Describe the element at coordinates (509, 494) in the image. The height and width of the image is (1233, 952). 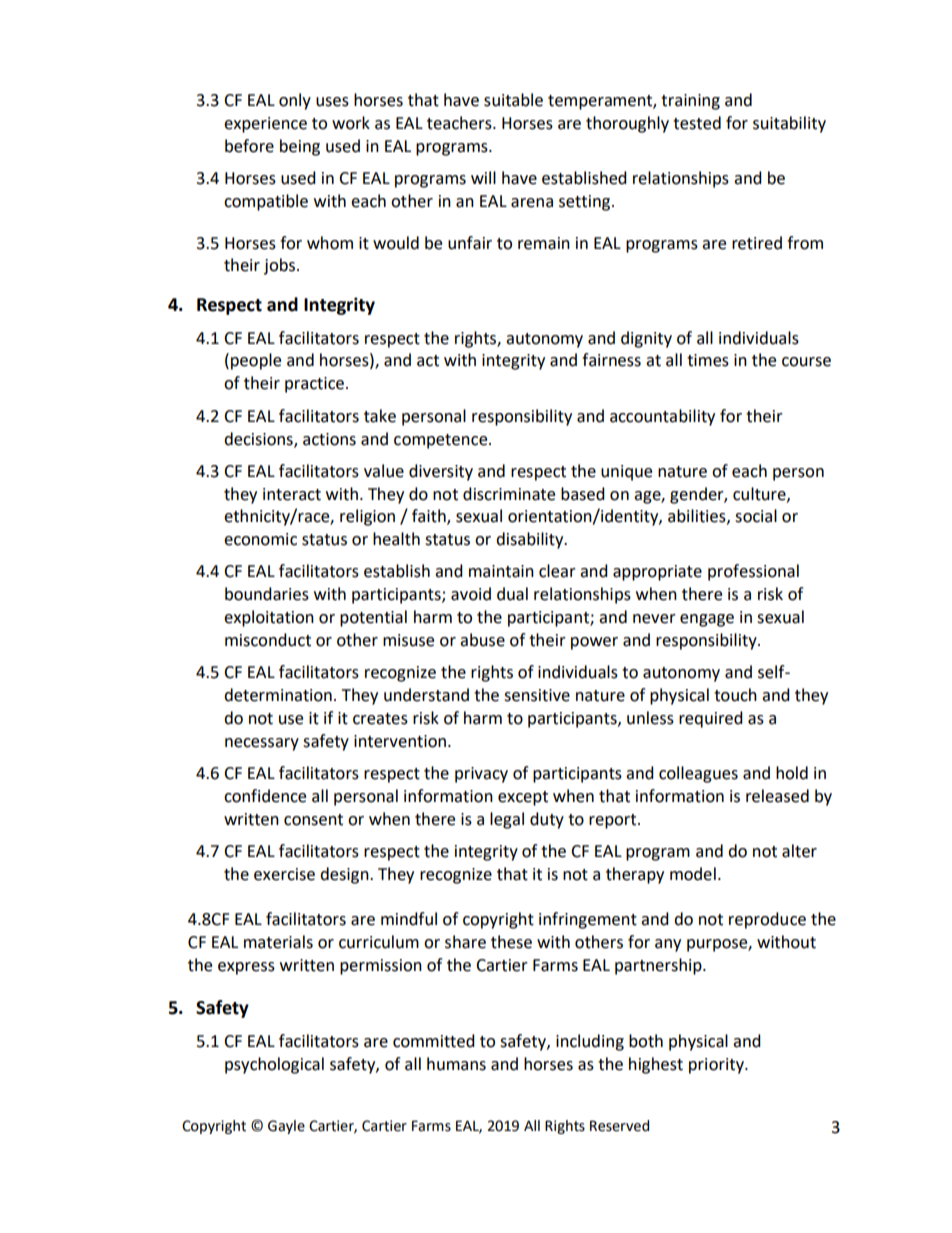
I see `discriminate` at that location.
